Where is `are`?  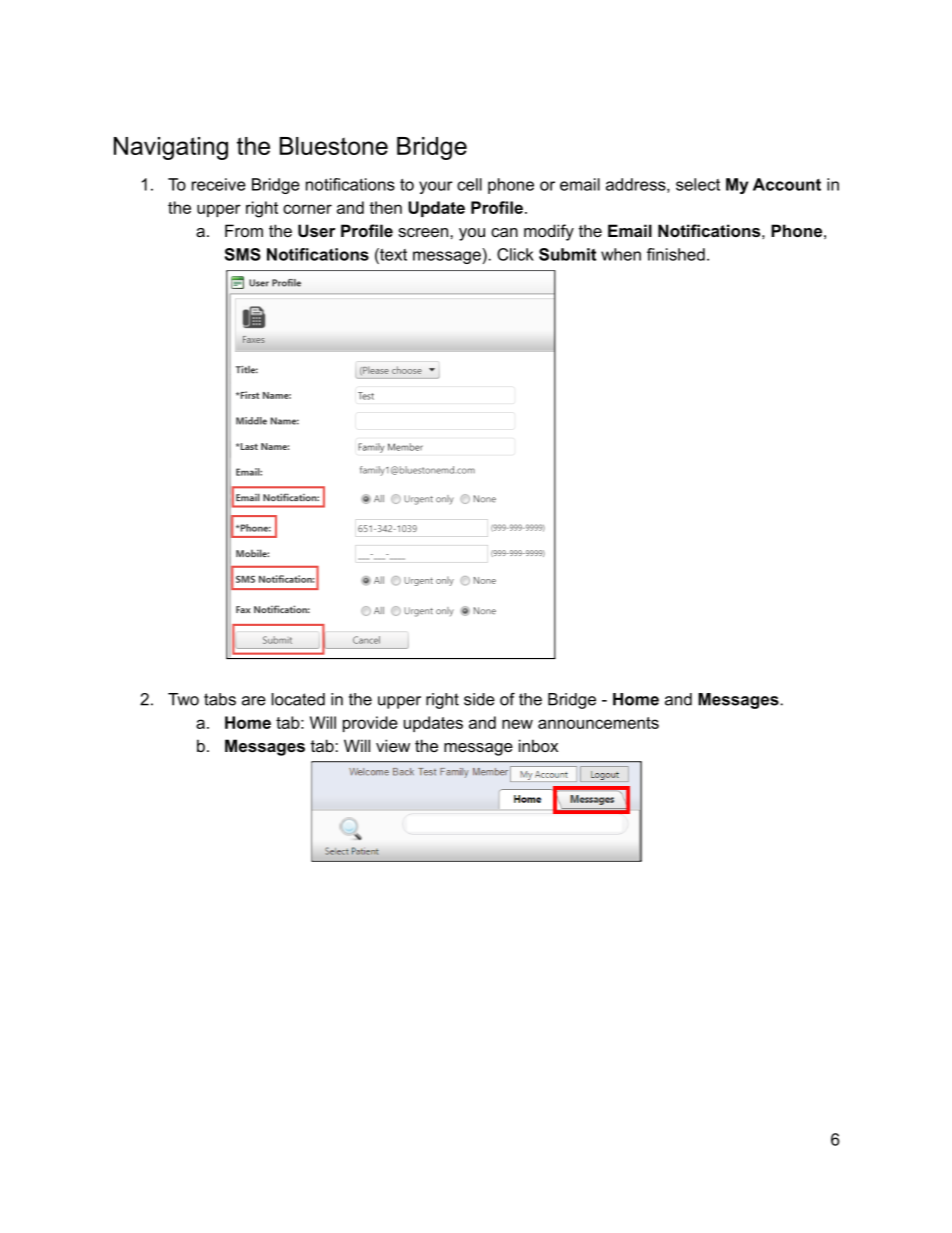
are is located at coordinates (254, 701).
